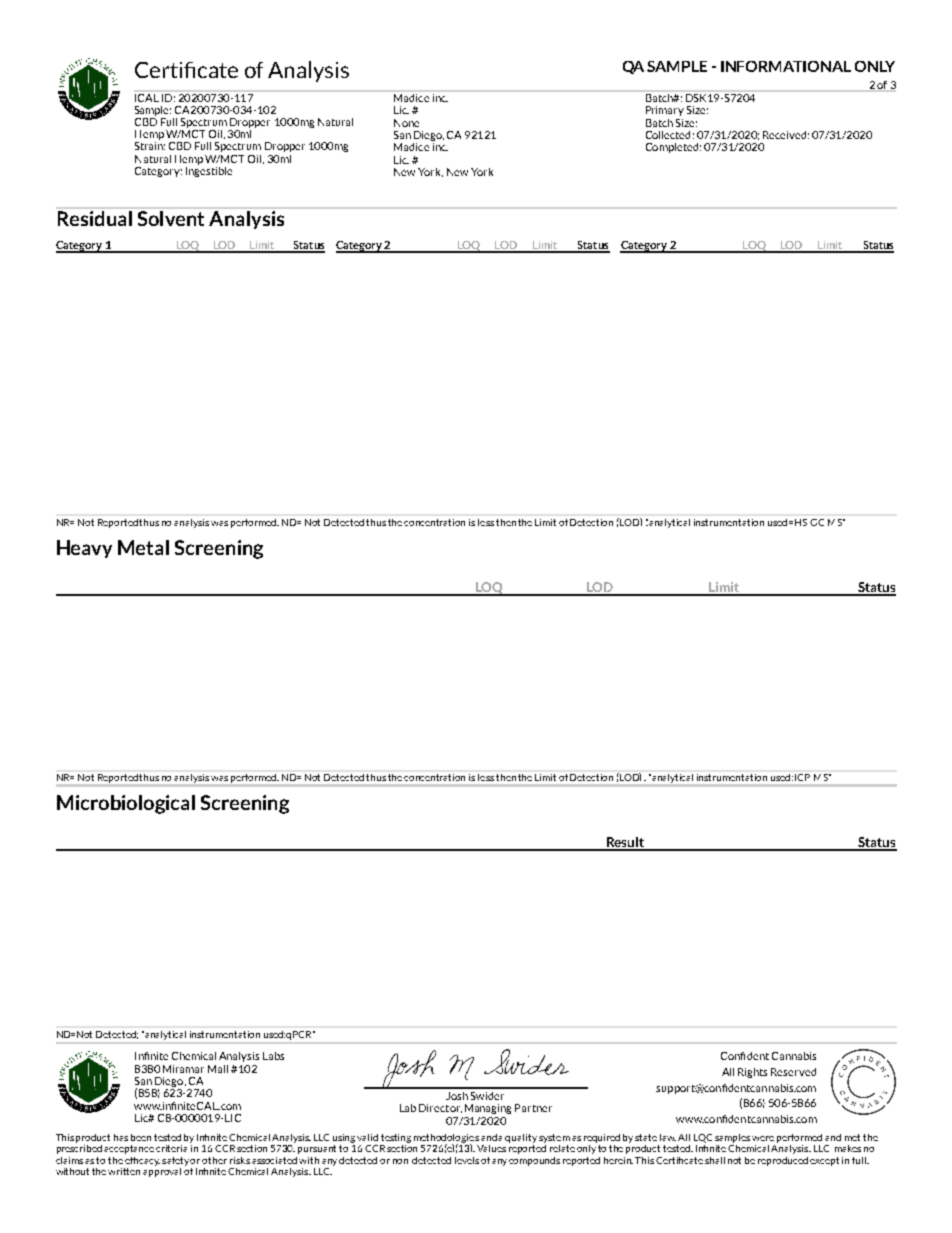 Image resolution: width=952 pixels, height=1233 pixels. Describe the element at coordinates (141, 1137) in the document. I see `been` at that location.
